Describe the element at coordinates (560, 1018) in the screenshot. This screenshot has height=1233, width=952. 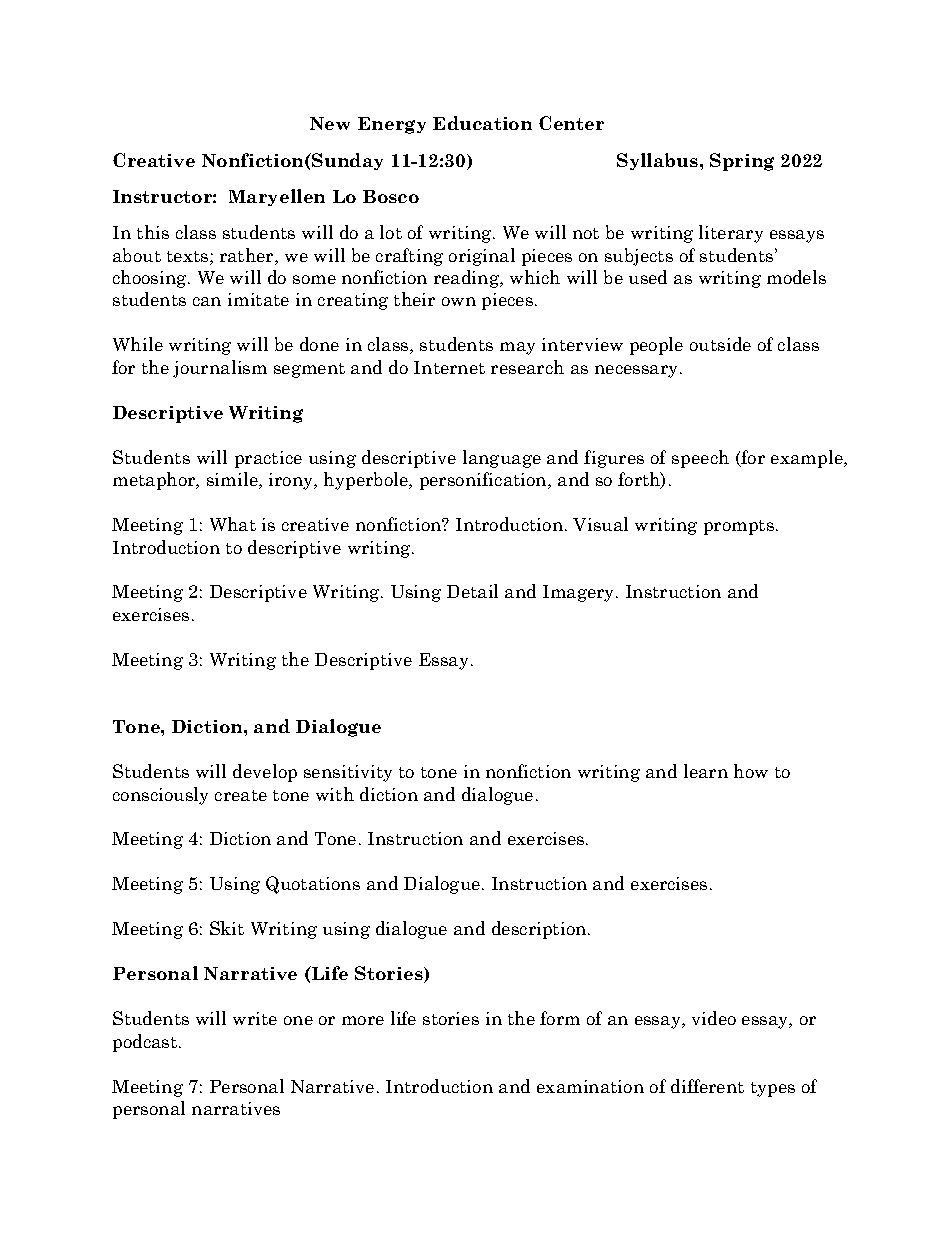
I see `form` at that location.
